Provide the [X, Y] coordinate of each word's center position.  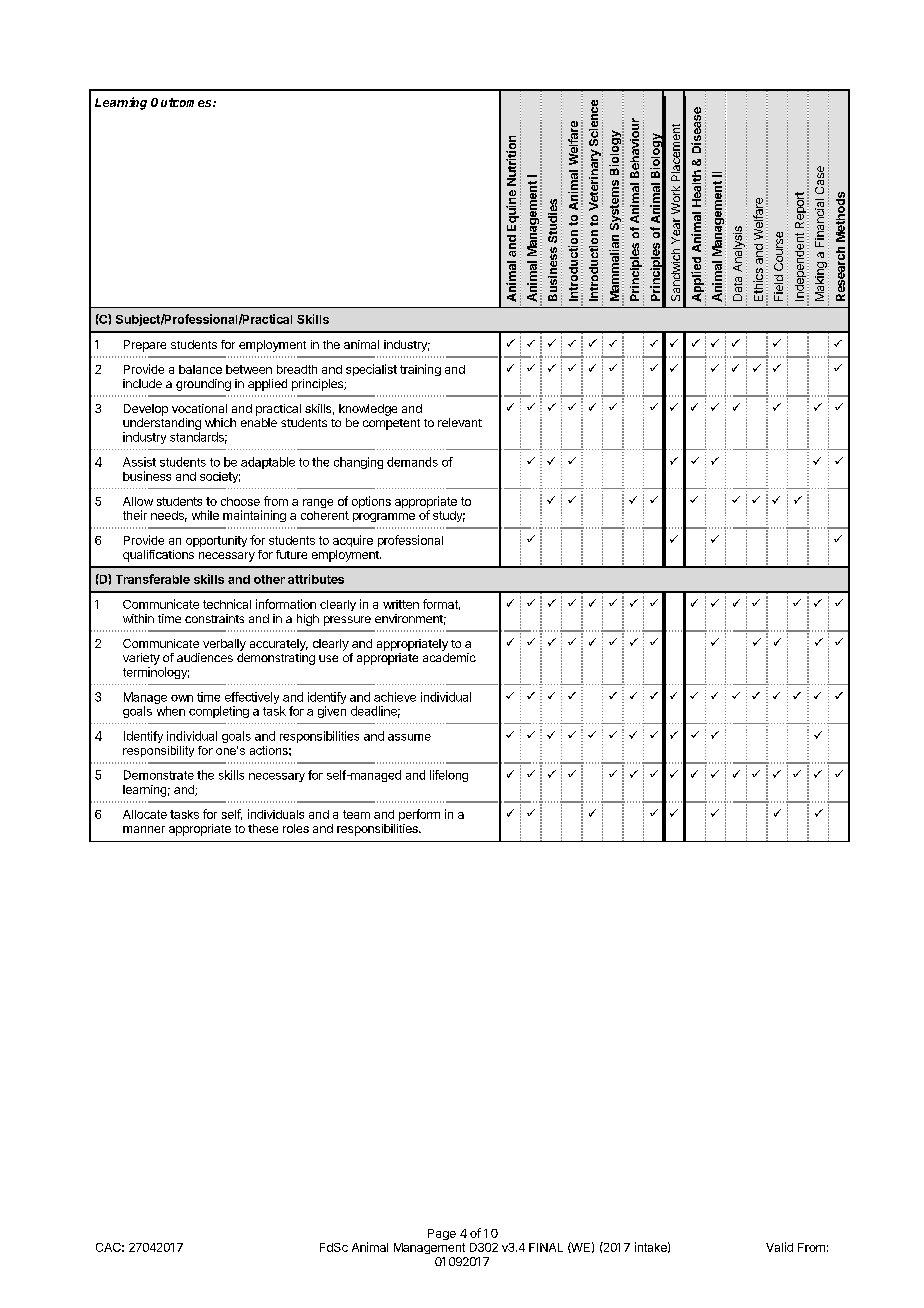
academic [449, 657]
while [205, 515]
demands [412, 462]
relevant [460, 422]
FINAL [546, 1247]
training [420, 370]
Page [442, 1234]
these [263, 828]
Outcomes [182, 102]
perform [419, 815]
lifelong [449, 776]
